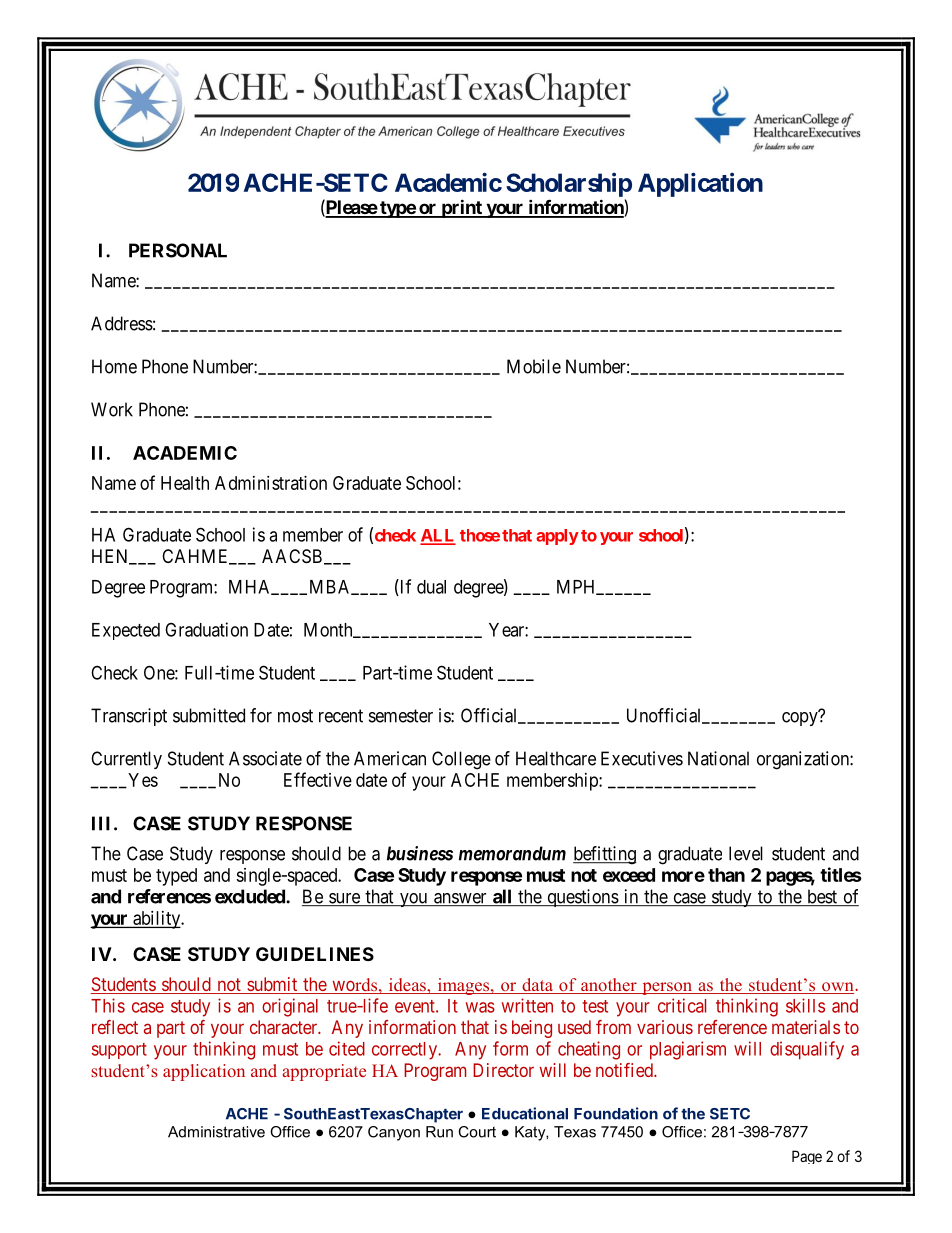  What do you see at coordinates (461, 208) in the screenshot?
I see `print` at bounding box center [461, 208].
